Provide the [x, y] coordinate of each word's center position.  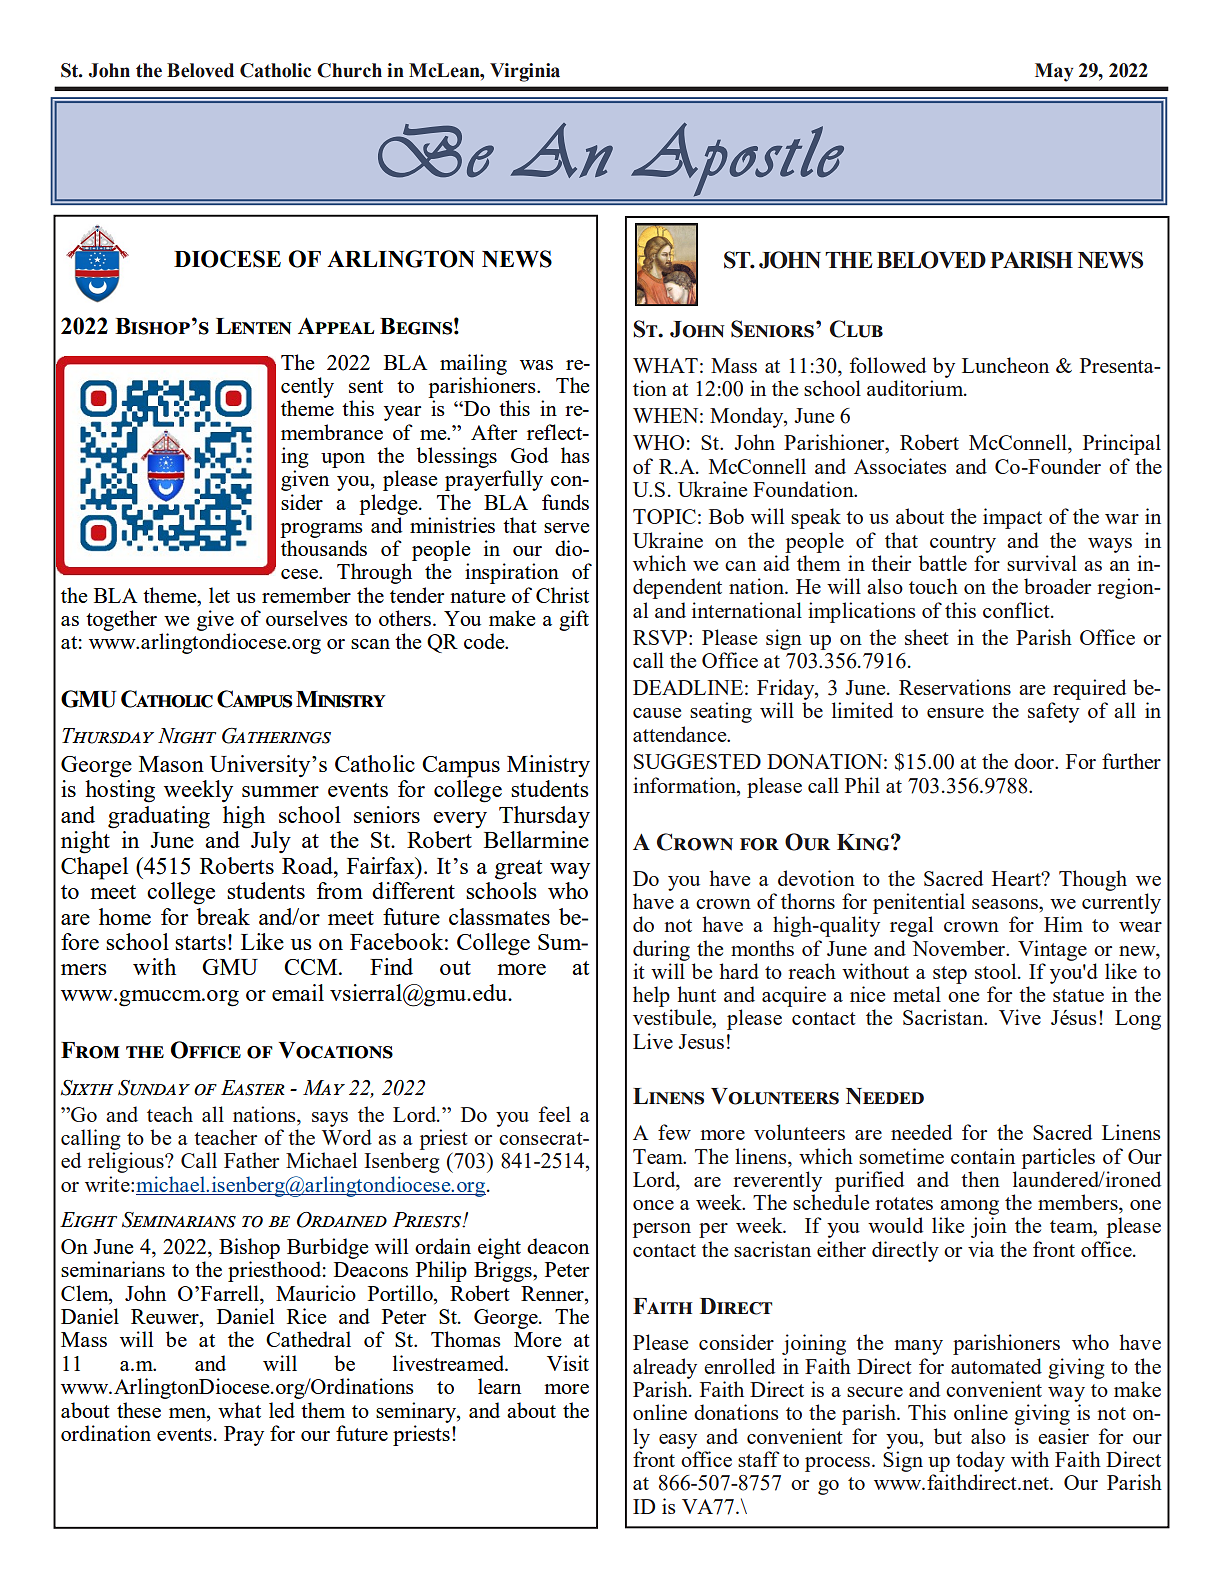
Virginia [525, 72]
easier [1063, 1436]
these [139, 1410]
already [665, 1368]
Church [349, 70]
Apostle [737, 159]
